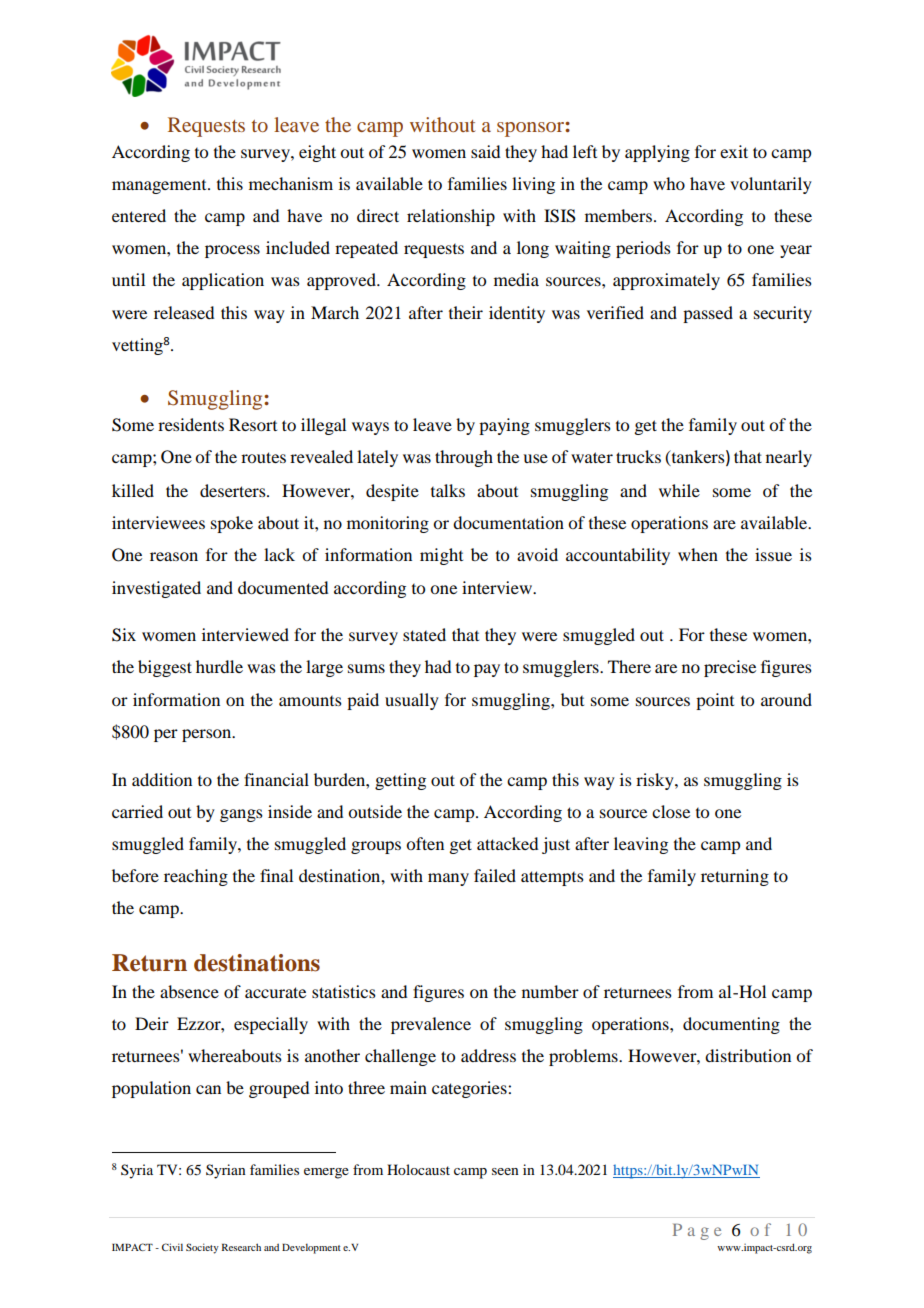  Describe the element at coordinates (418, 1169) in the screenshot. I see `Holocaust` at that location.
